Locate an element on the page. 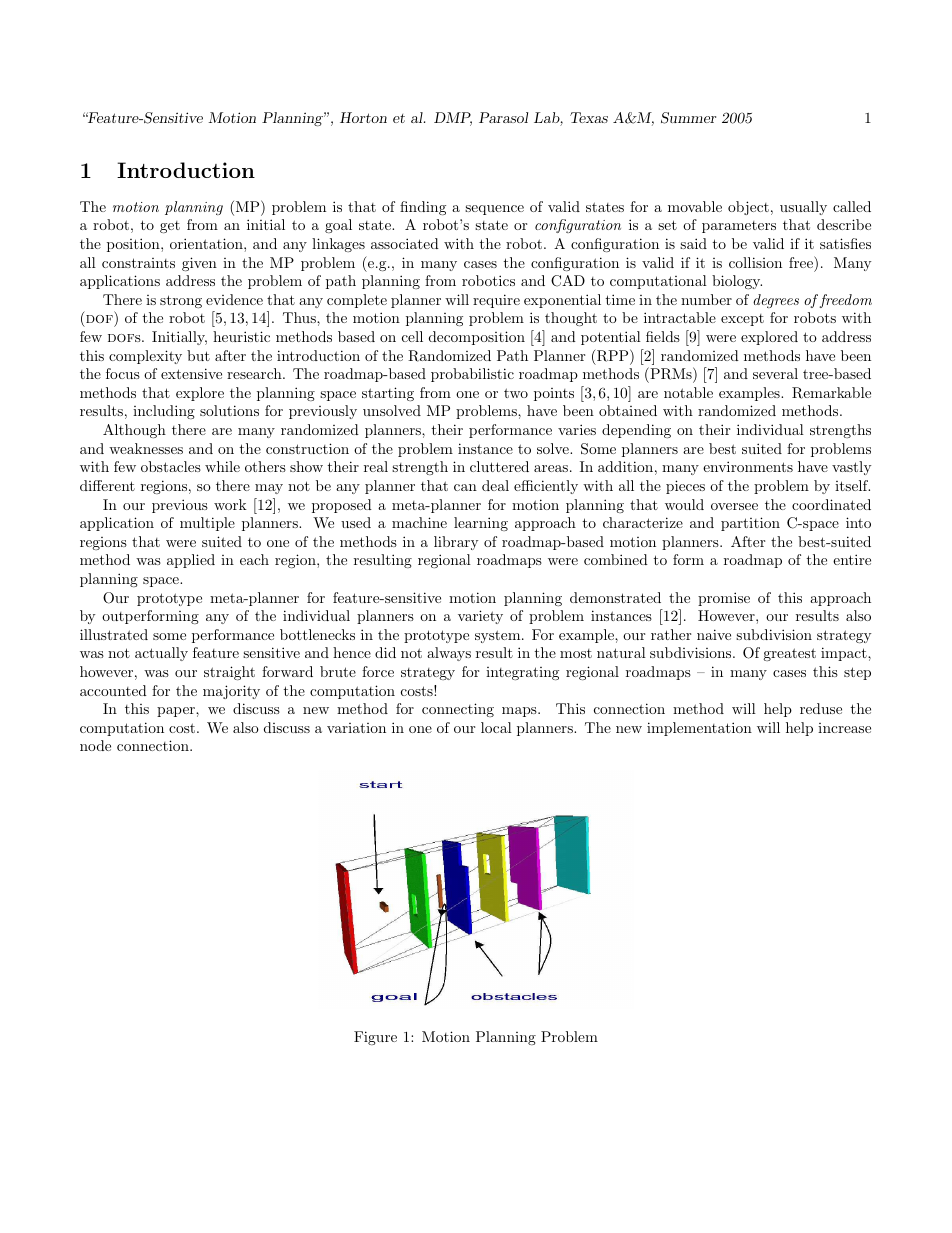 Image resolution: width=952 pixels, height=1233 pixels. environments is located at coordinates (748, 466).
